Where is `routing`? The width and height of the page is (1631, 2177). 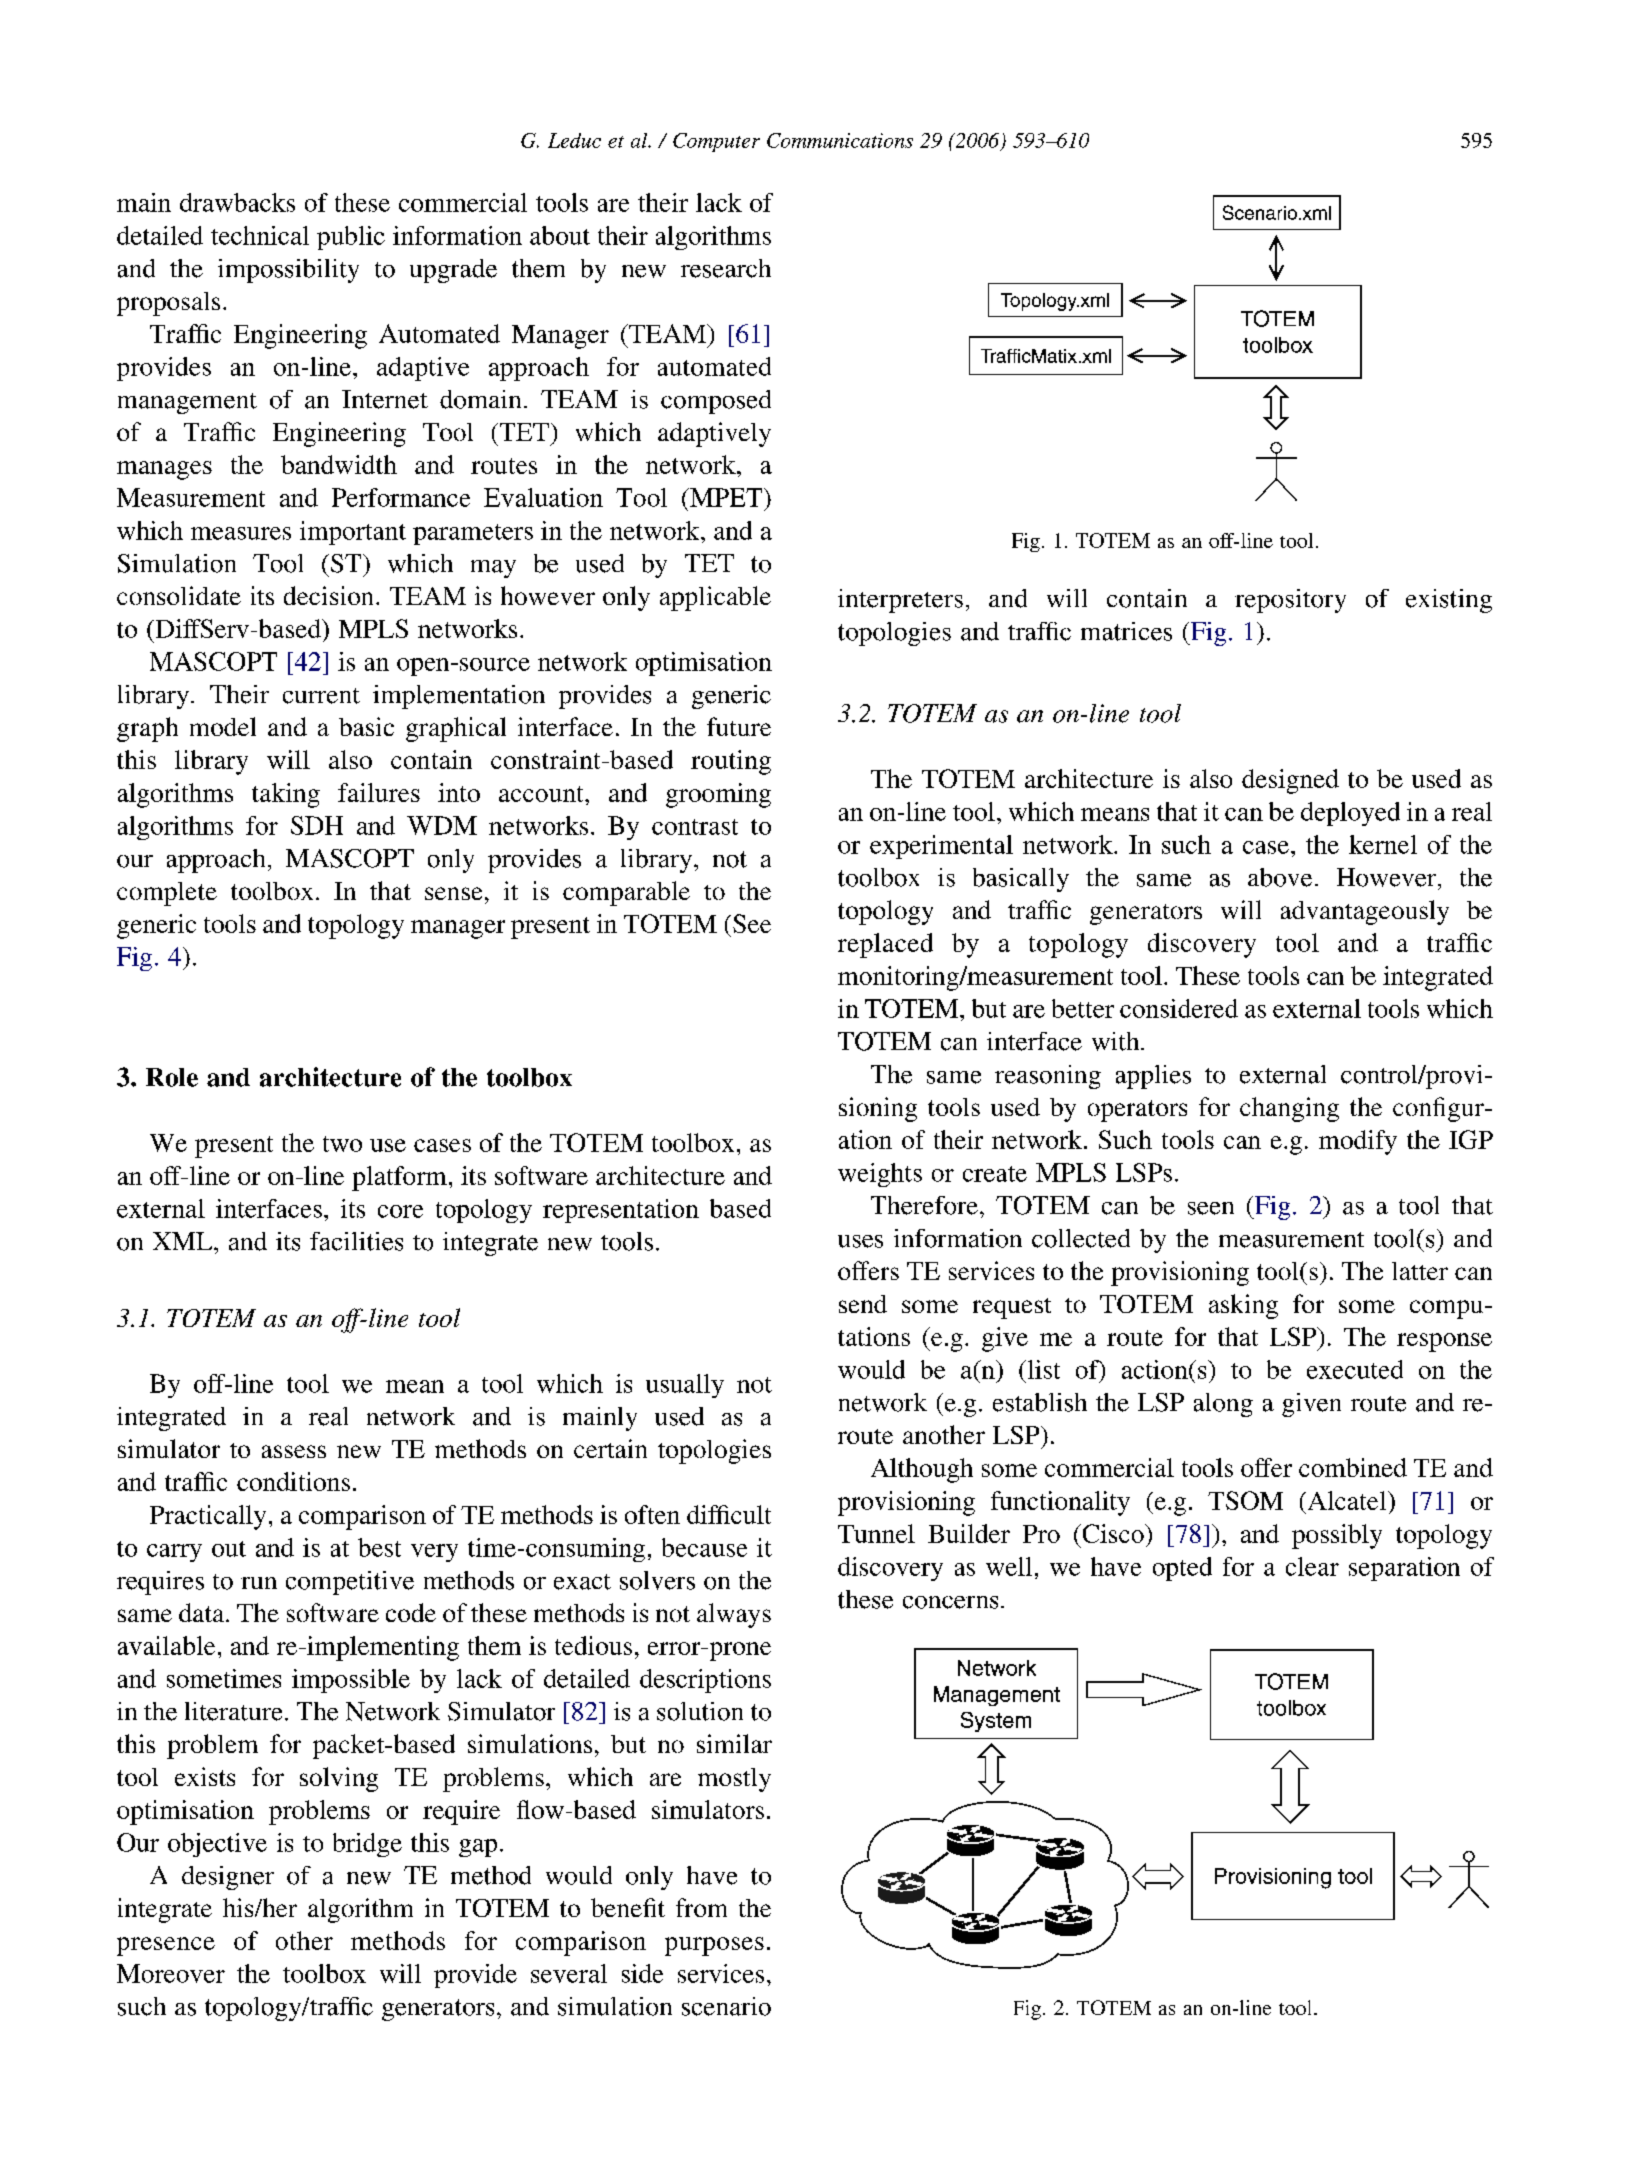
routing is located at coordinates (731, 762).
